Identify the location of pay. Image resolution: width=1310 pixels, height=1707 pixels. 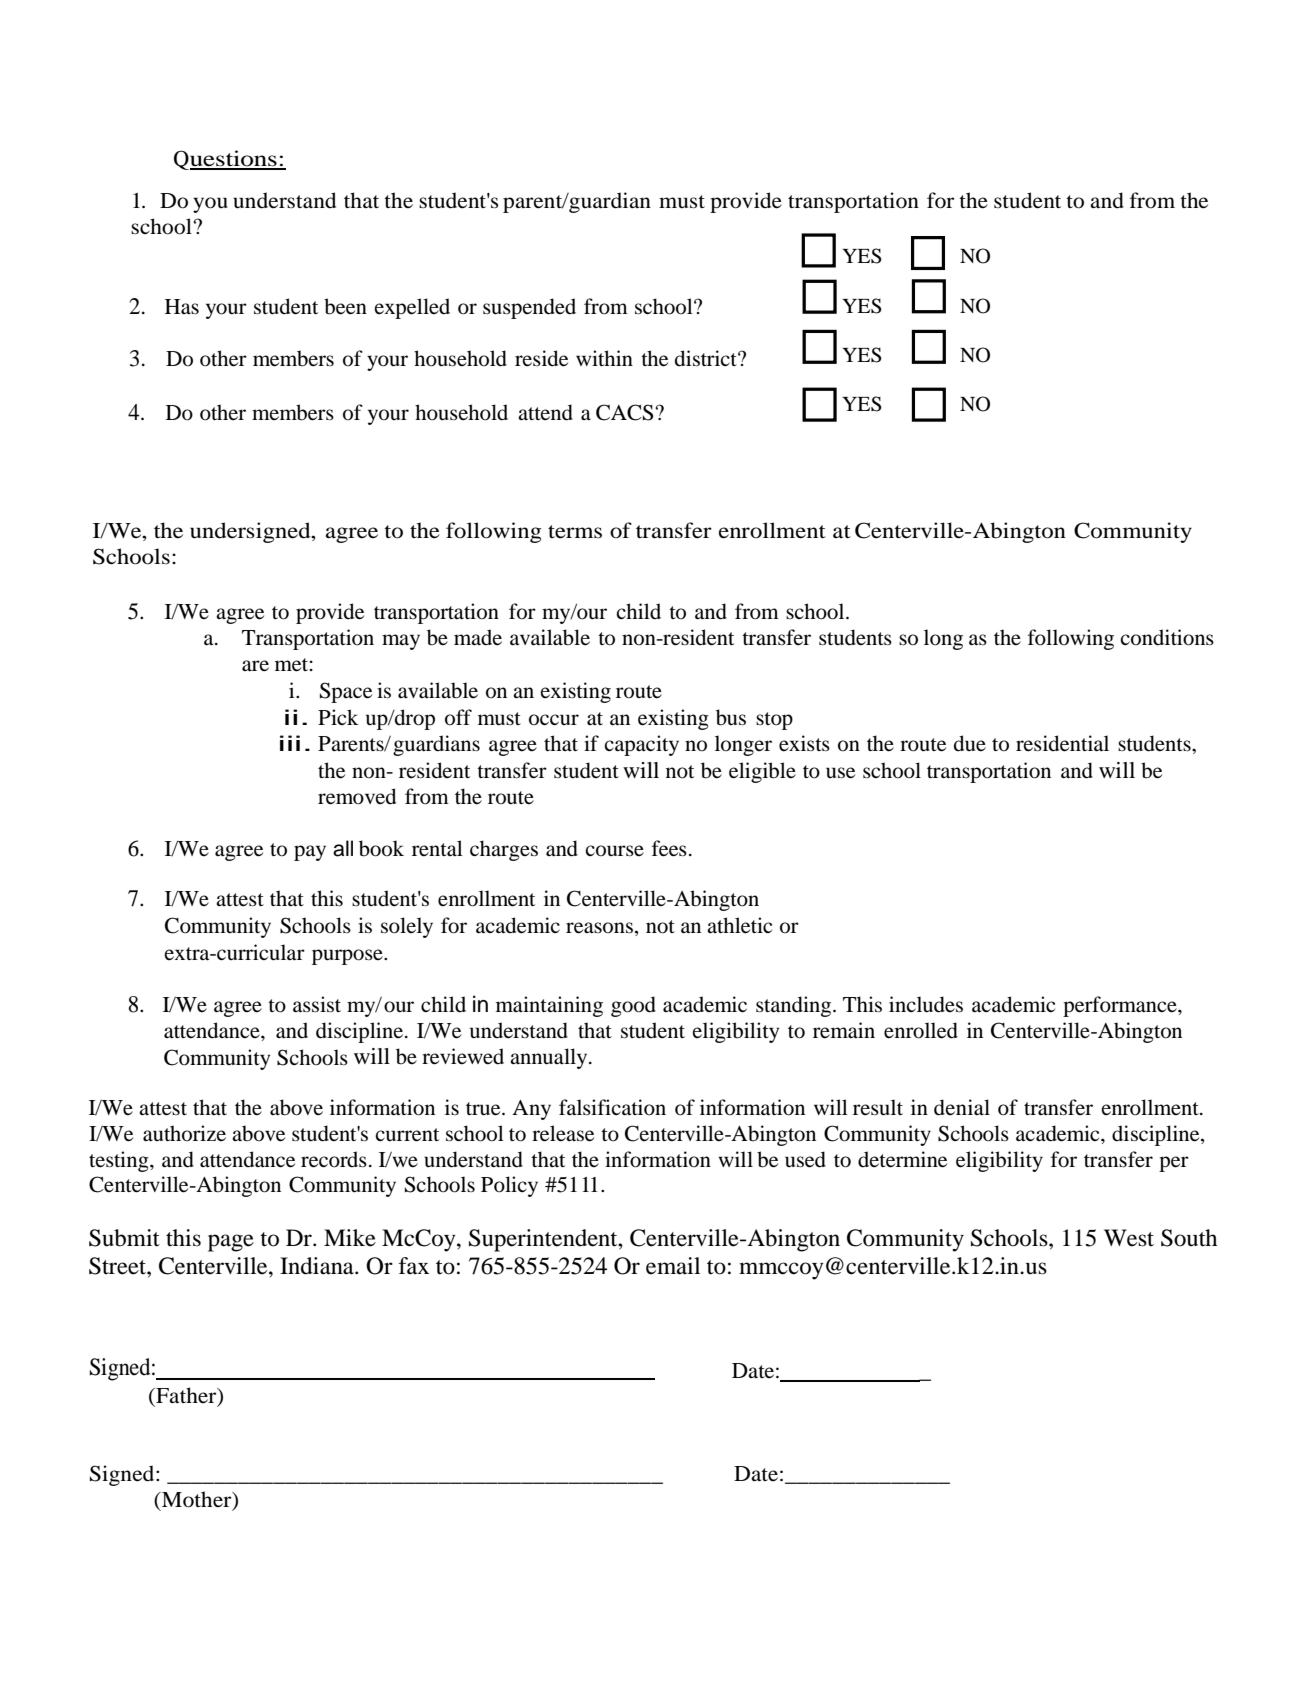
(310, 853).
